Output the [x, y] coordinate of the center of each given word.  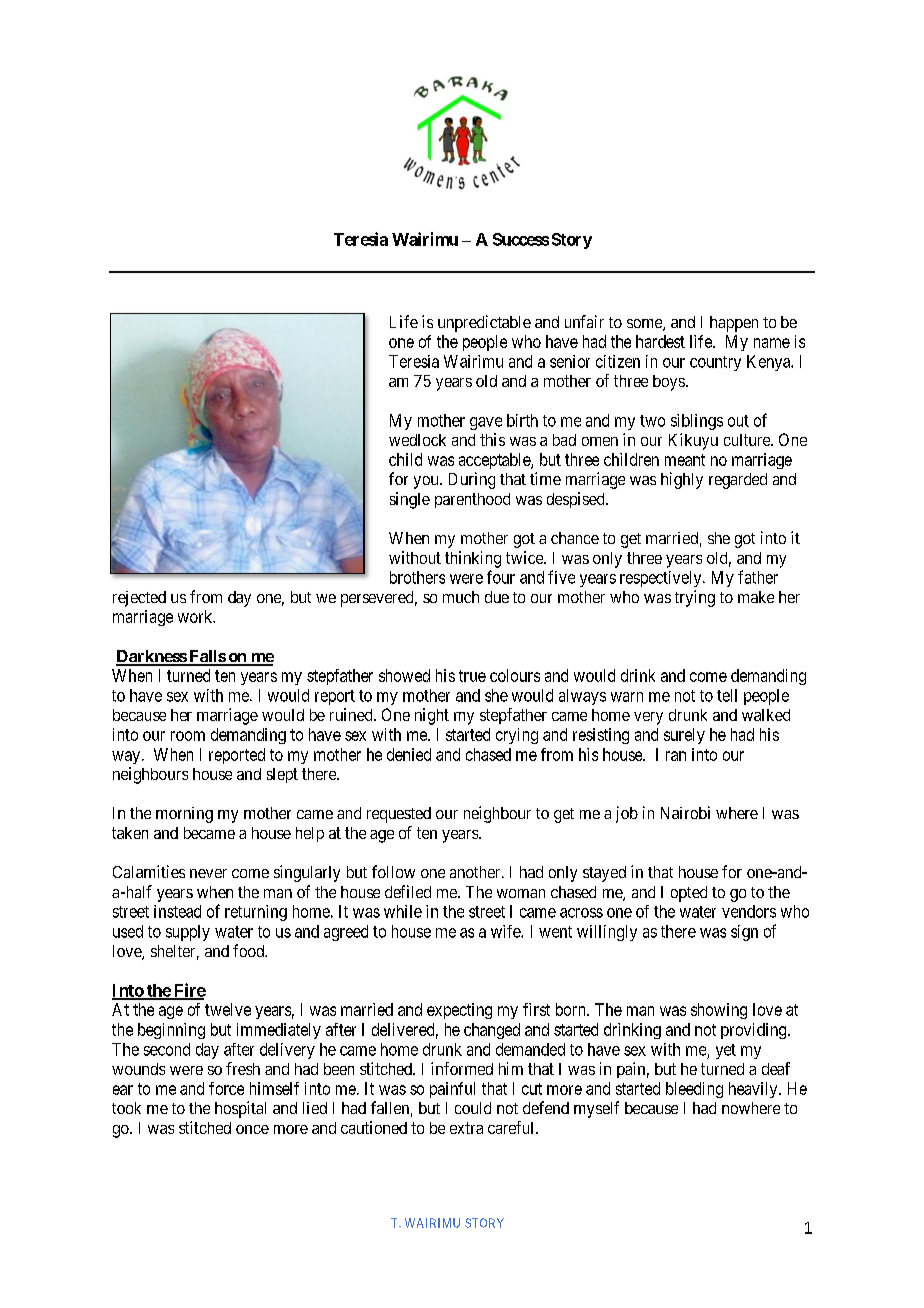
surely [684, 736]
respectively [662, 579]
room [188, 736]
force [226, 1088]
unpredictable [484, 323]
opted [689, 894]
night [432, 716]
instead [177, 911]
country [715, 363]
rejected [139, 599]
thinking [473, 559]
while [403, 911]
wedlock [417, 440]
